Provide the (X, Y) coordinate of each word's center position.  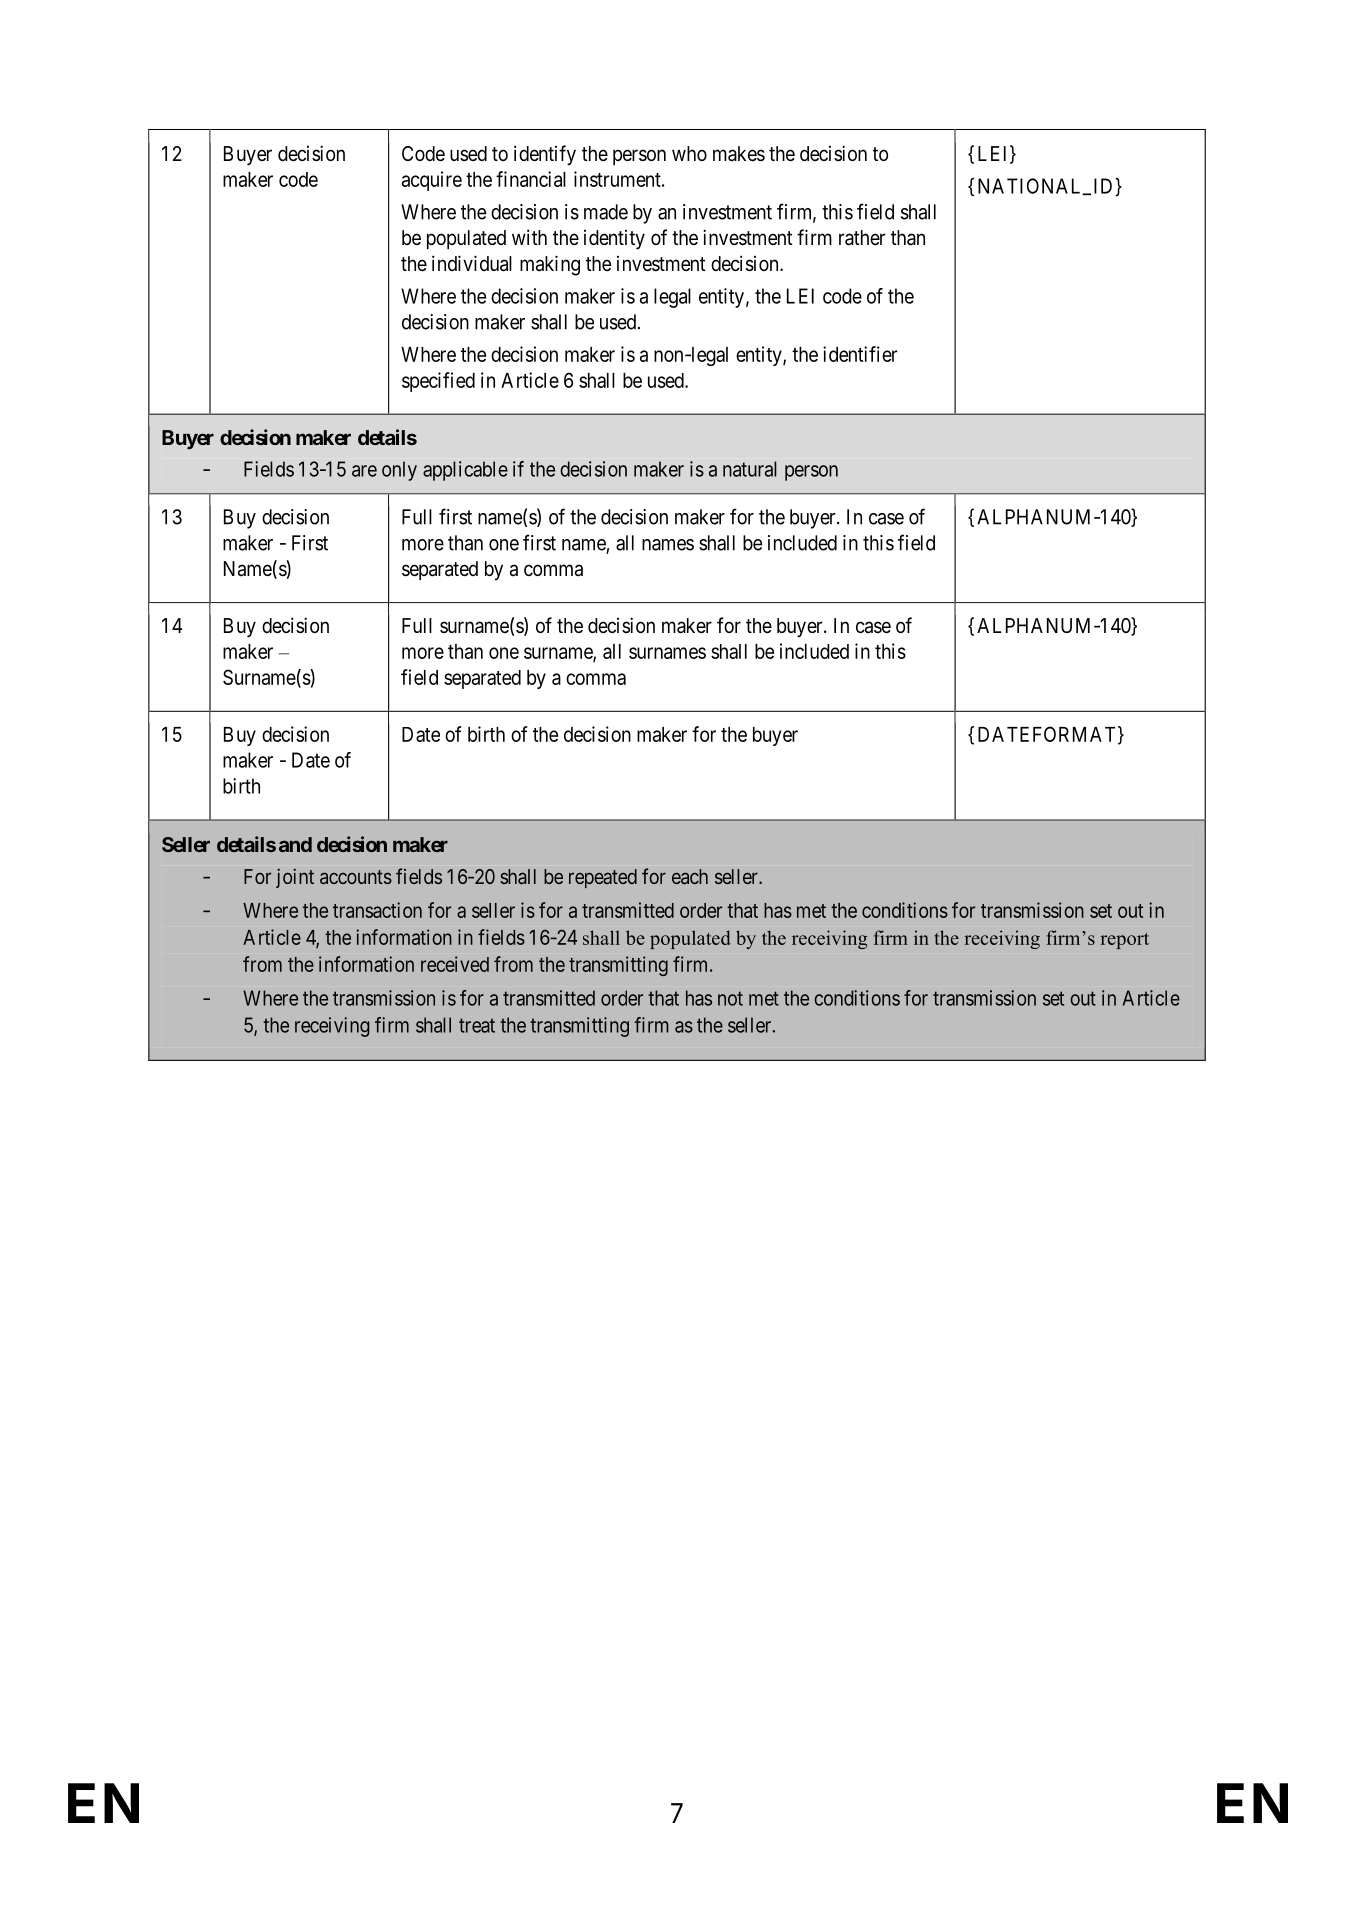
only (399, 471)
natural (750, 469)
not (730, 998)
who (689, 153)
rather (862, 238)
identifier (860, 354)
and (295, 844)
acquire (432, 181)
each (690, 876)
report (1124, 941)
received (455, 964)
